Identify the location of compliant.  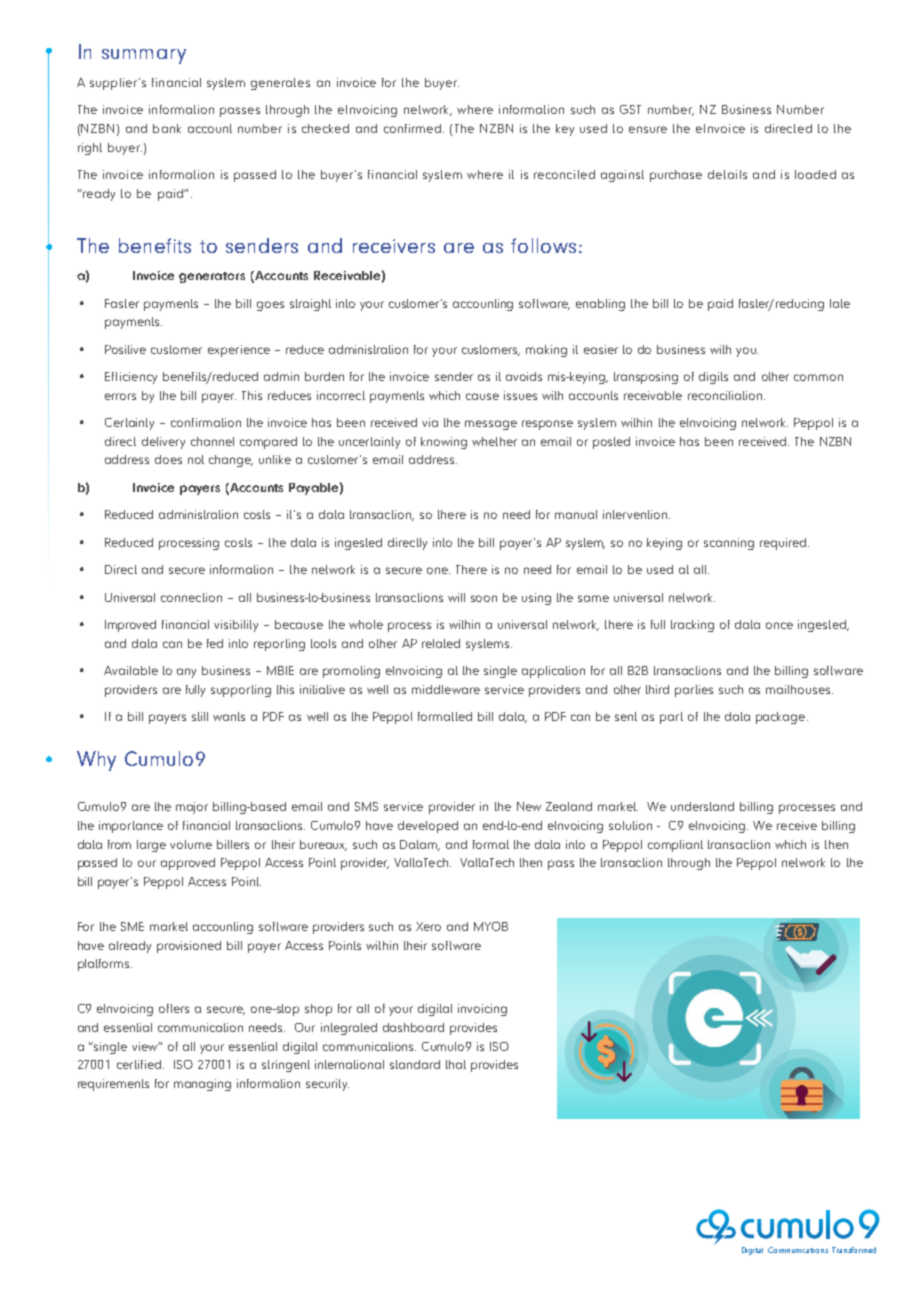
(675, 846).
